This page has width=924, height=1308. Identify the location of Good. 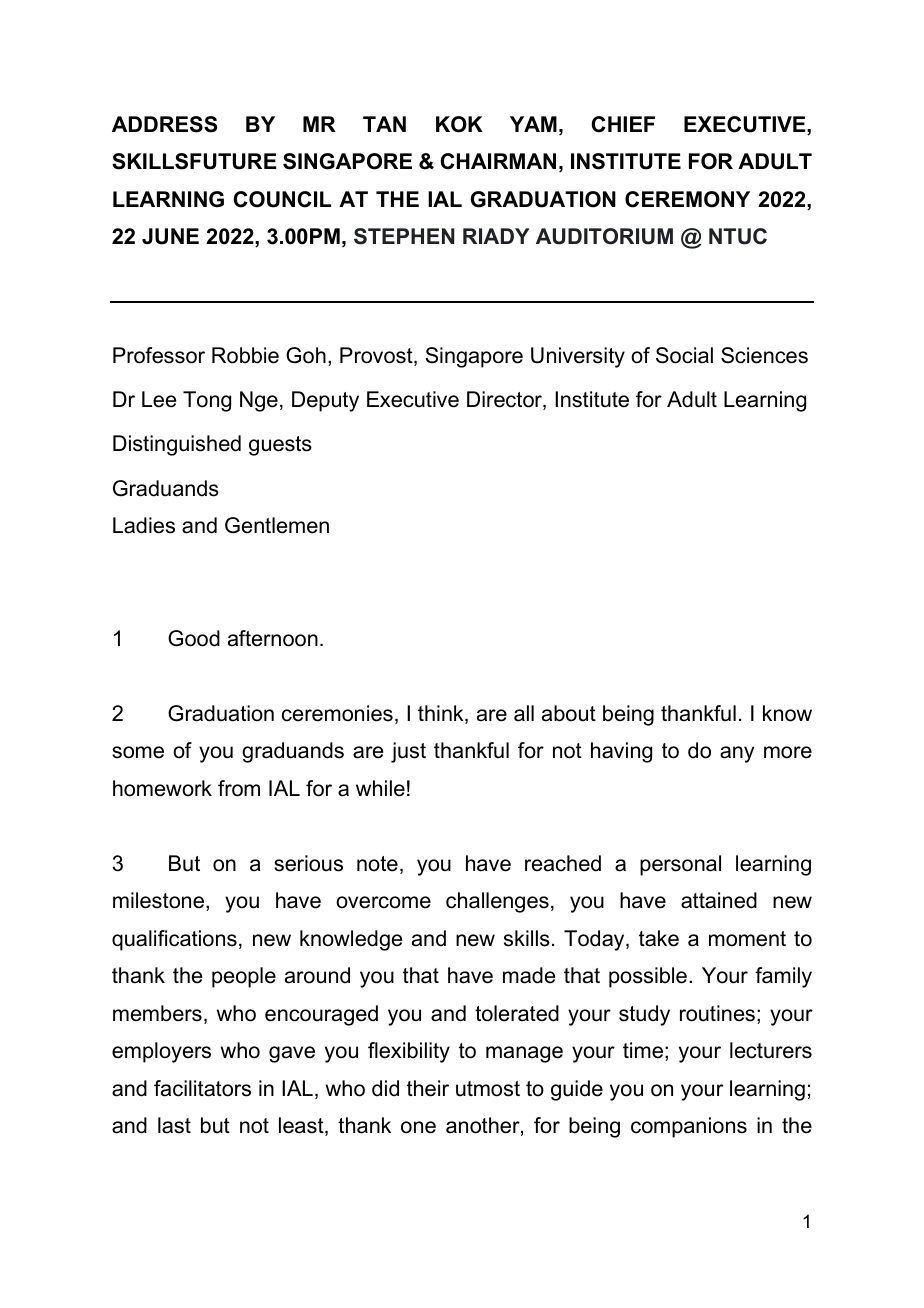
(194, 638).
